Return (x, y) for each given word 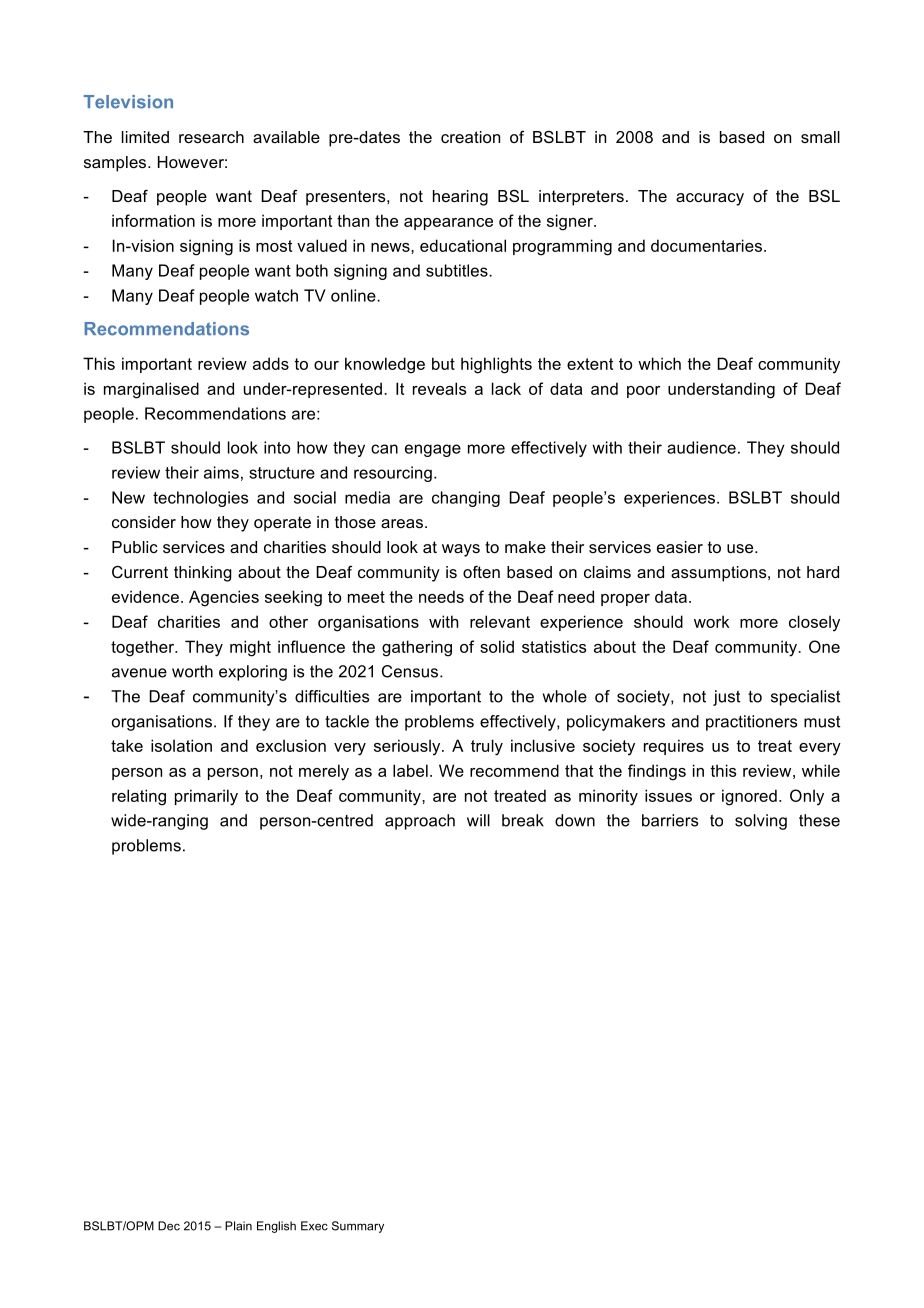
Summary (358, 1227)
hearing (460, 198)
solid (497, 646)
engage (433, 450)
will (478, 820)
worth (192, 671)
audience (701, 447)
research (211, 137)
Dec (169, 1226)
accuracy (710, 199)
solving (761, 822)
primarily (206, 797)
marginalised (151, 390)
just (726, 698)
